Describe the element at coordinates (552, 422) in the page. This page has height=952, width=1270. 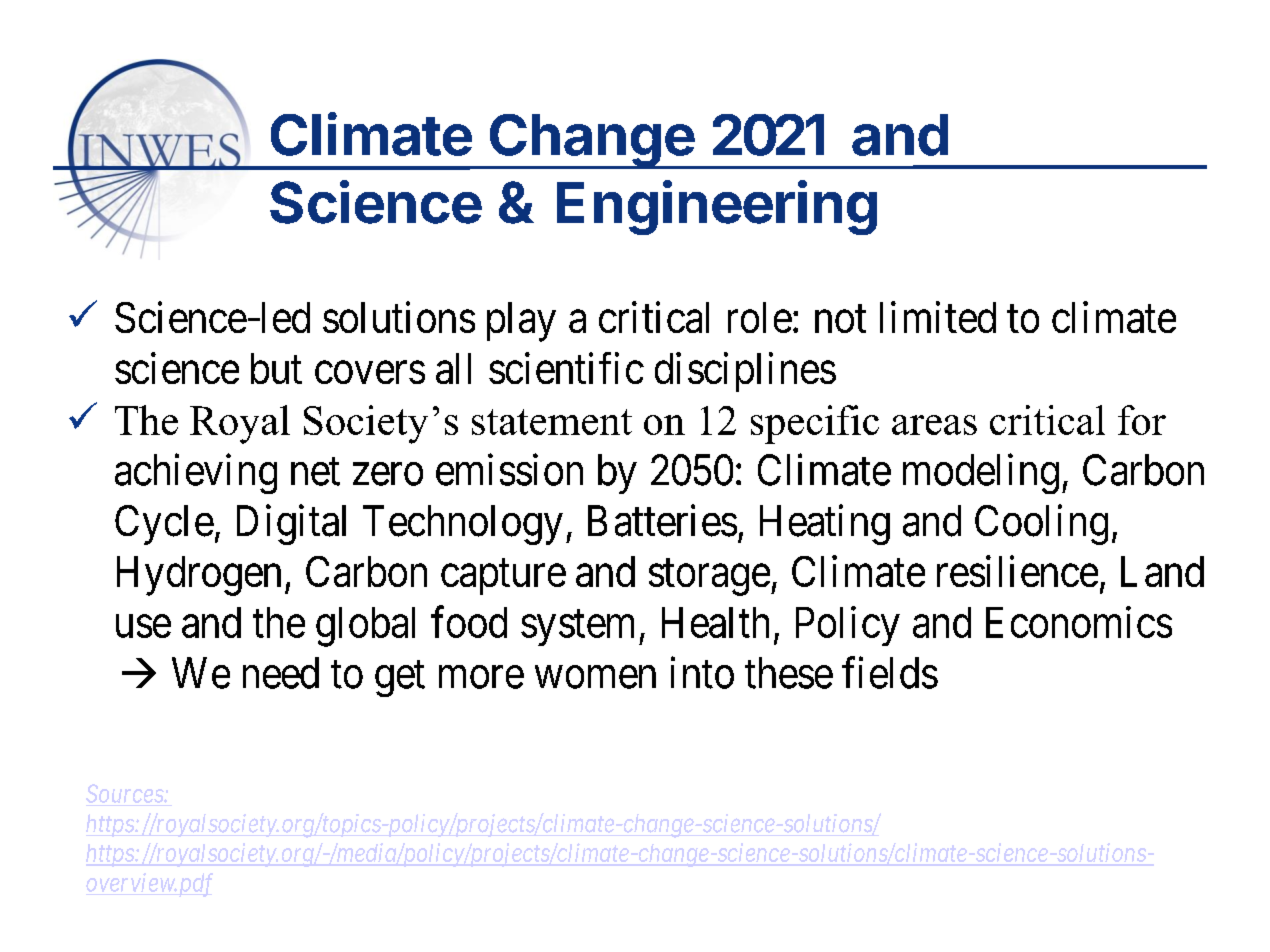
I see `statement` at that location.
